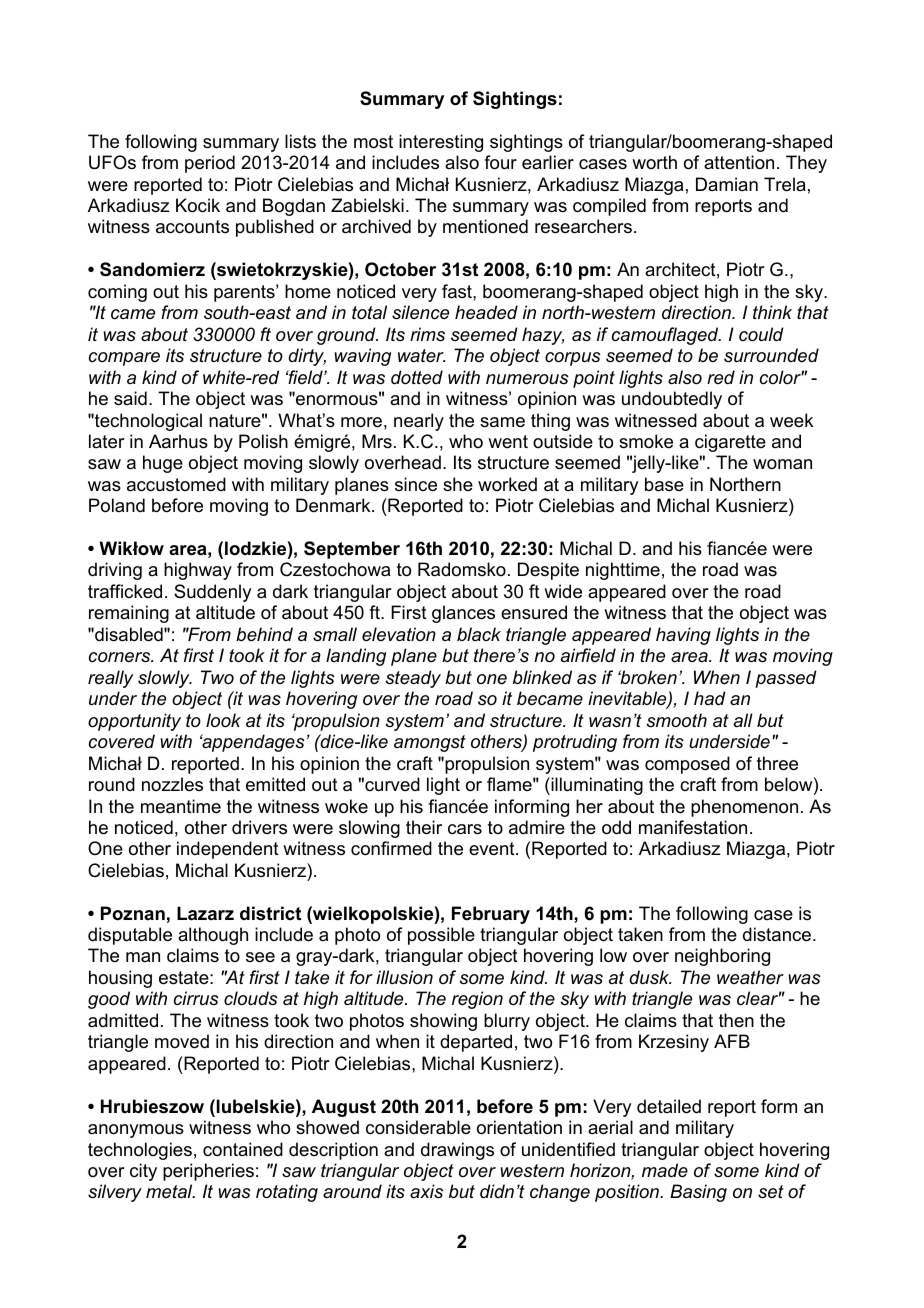 The height and width of the page is (1308, 924). Describe the element at coordinates (181, 806) in the page. I see `meantime` at that location.
